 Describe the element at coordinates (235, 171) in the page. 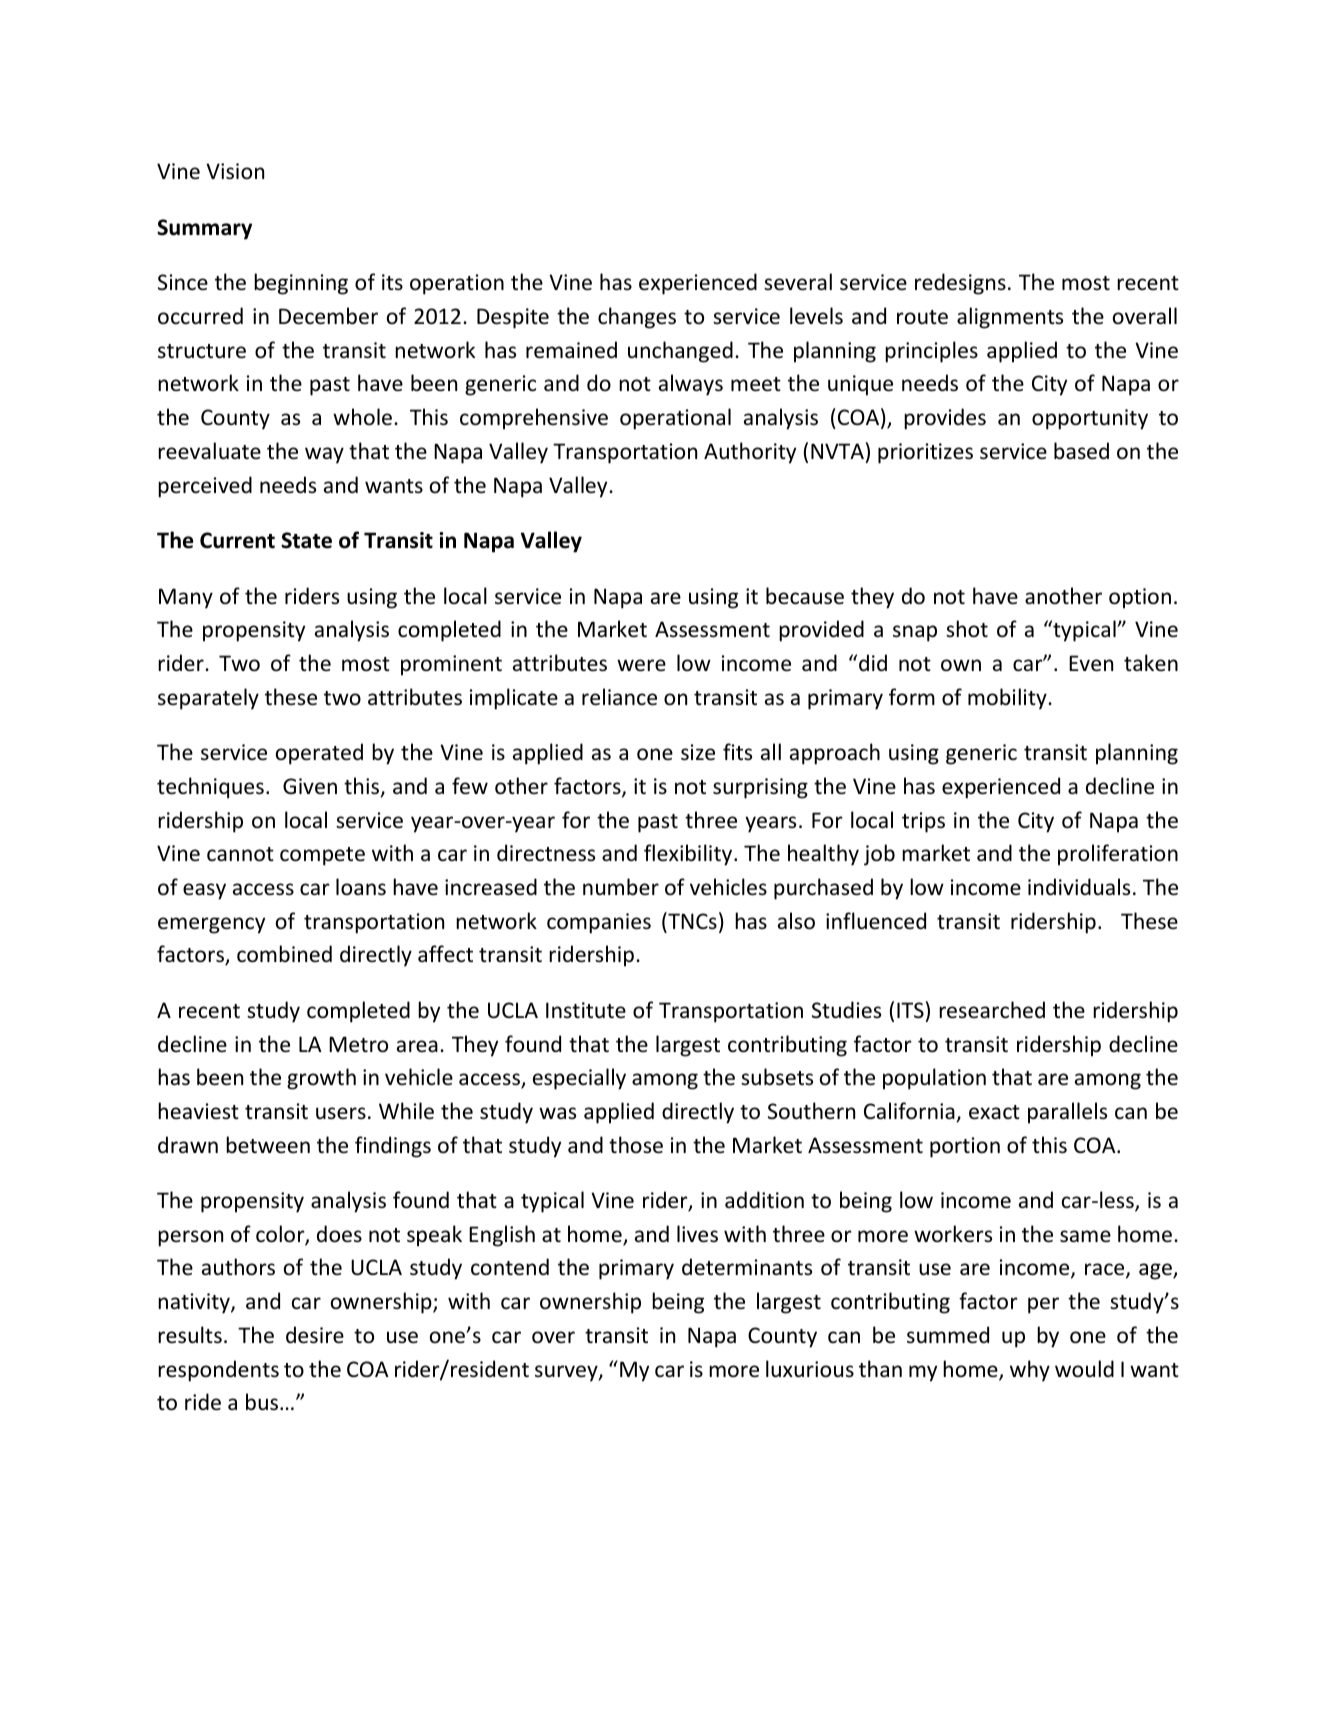

I see `Vision` at that location.
